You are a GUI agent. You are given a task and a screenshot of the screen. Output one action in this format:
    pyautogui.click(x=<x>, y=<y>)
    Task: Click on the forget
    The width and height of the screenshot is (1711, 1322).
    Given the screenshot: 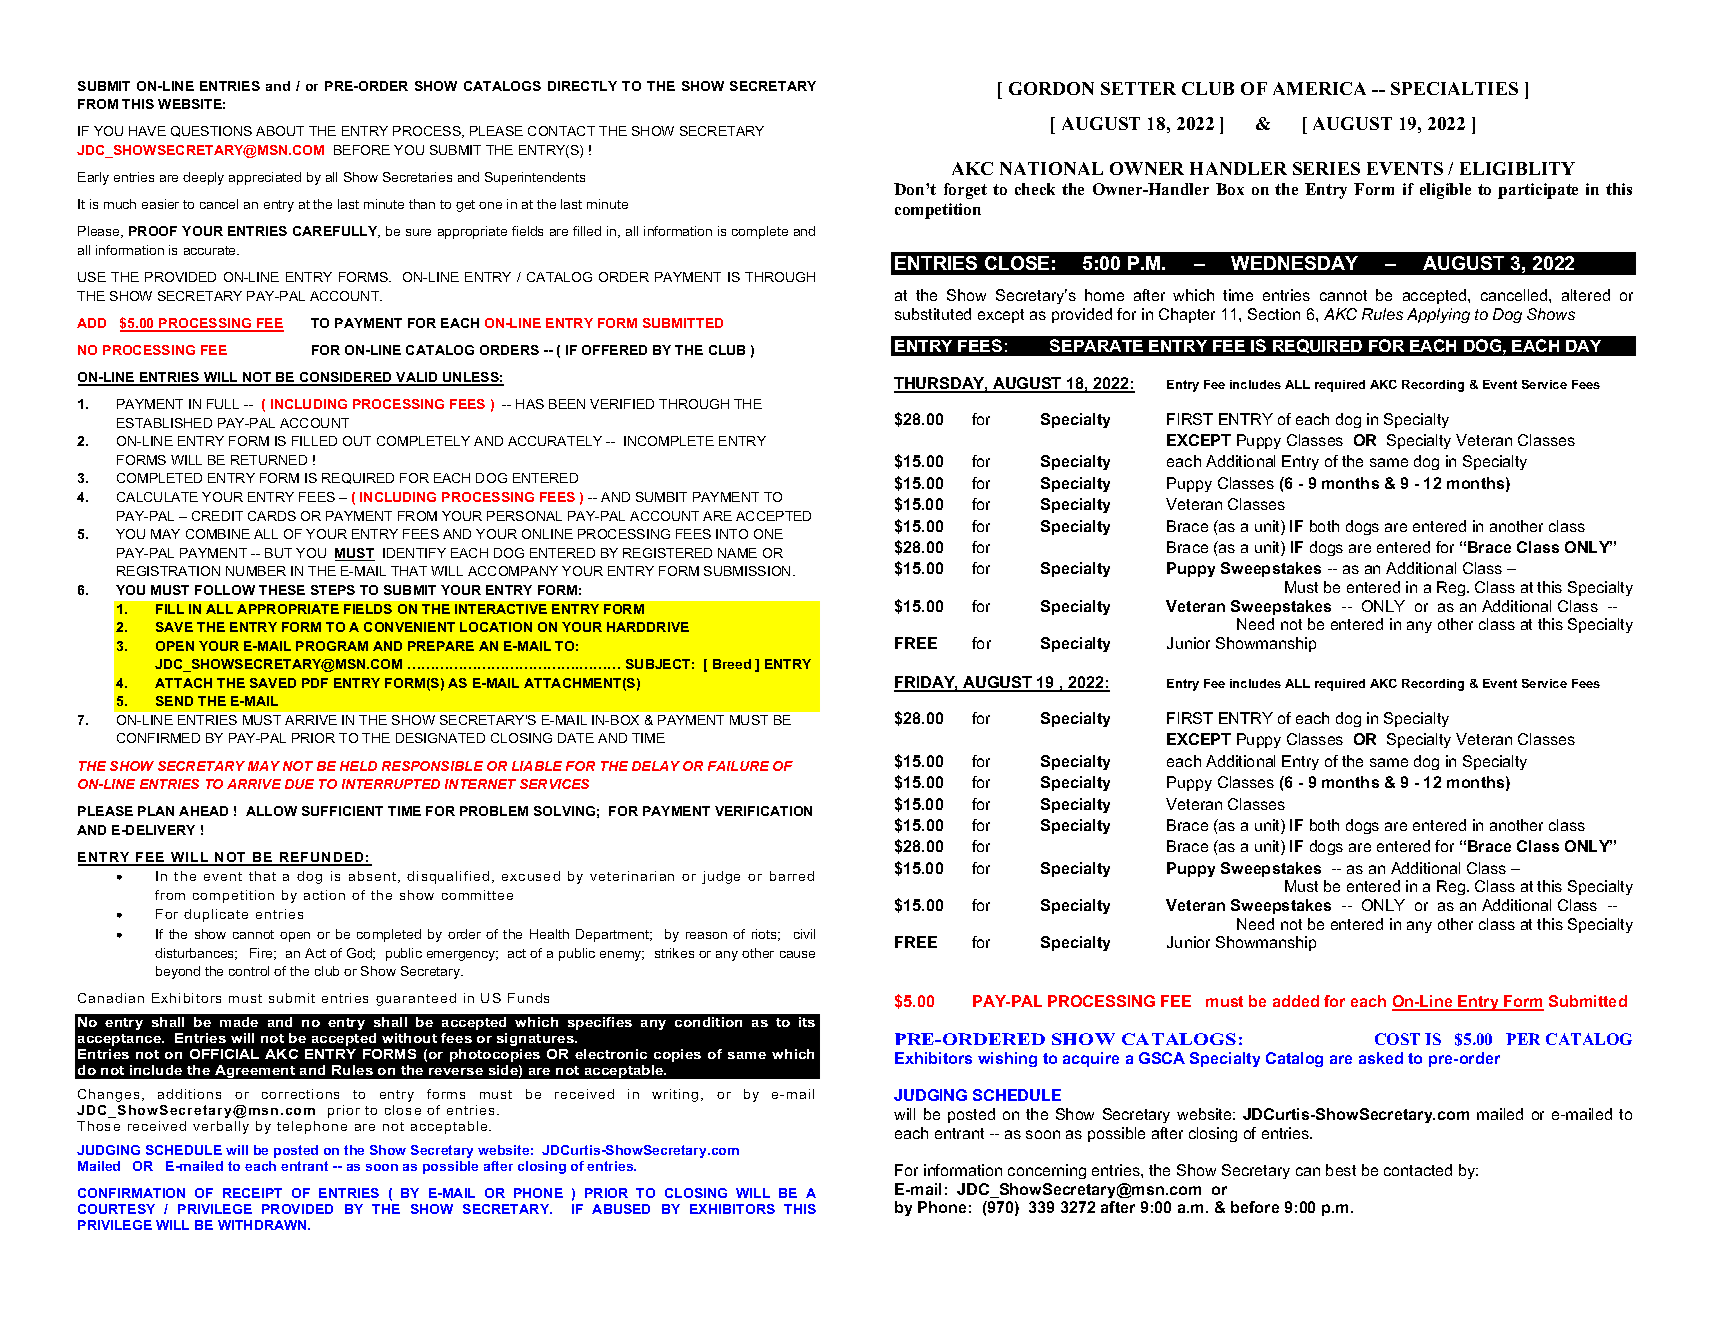 What is the action you would take?
    pyautogui.click(x=965, y=191)
